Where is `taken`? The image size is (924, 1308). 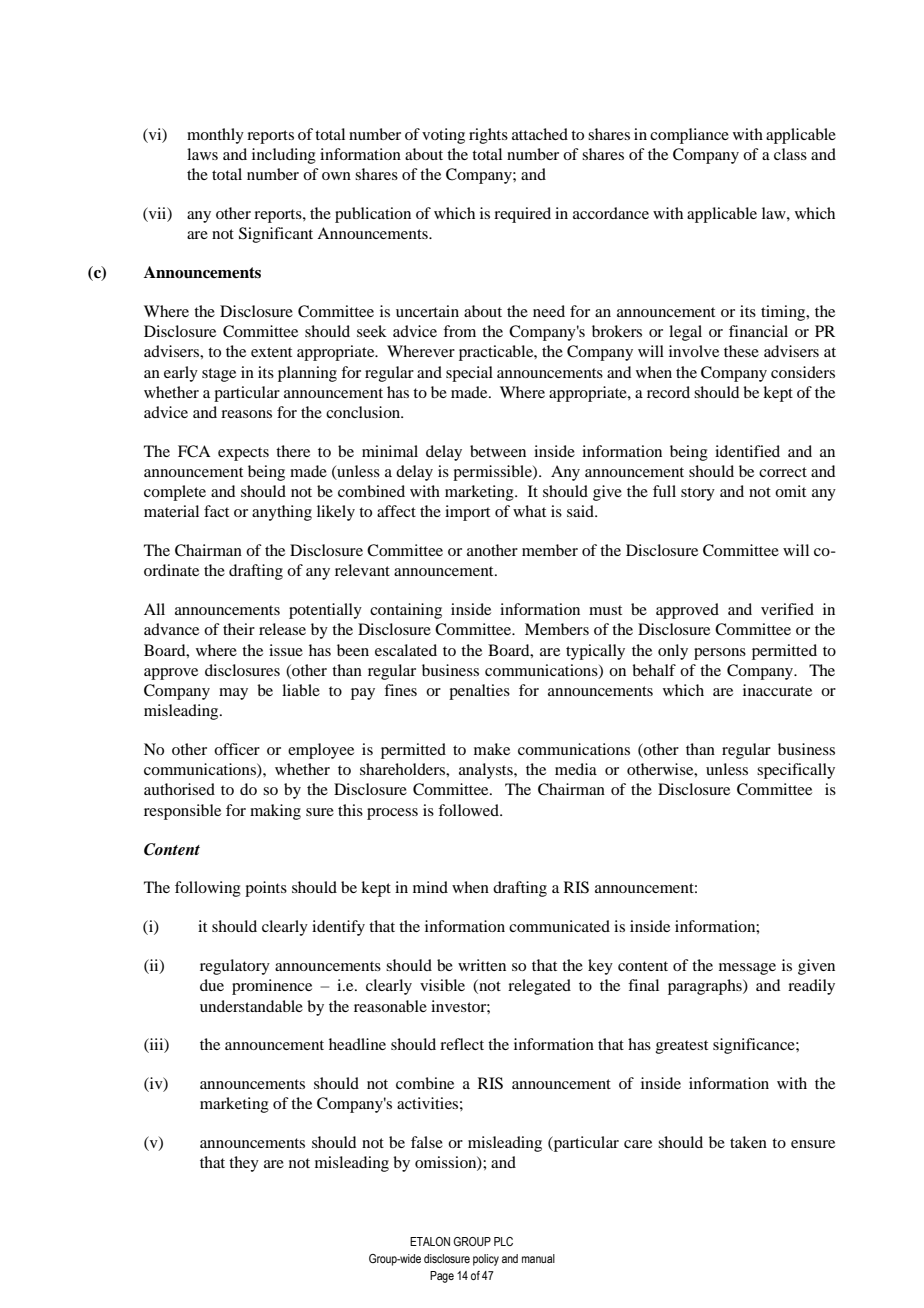
taken is located at coordinates (748, 1142).
